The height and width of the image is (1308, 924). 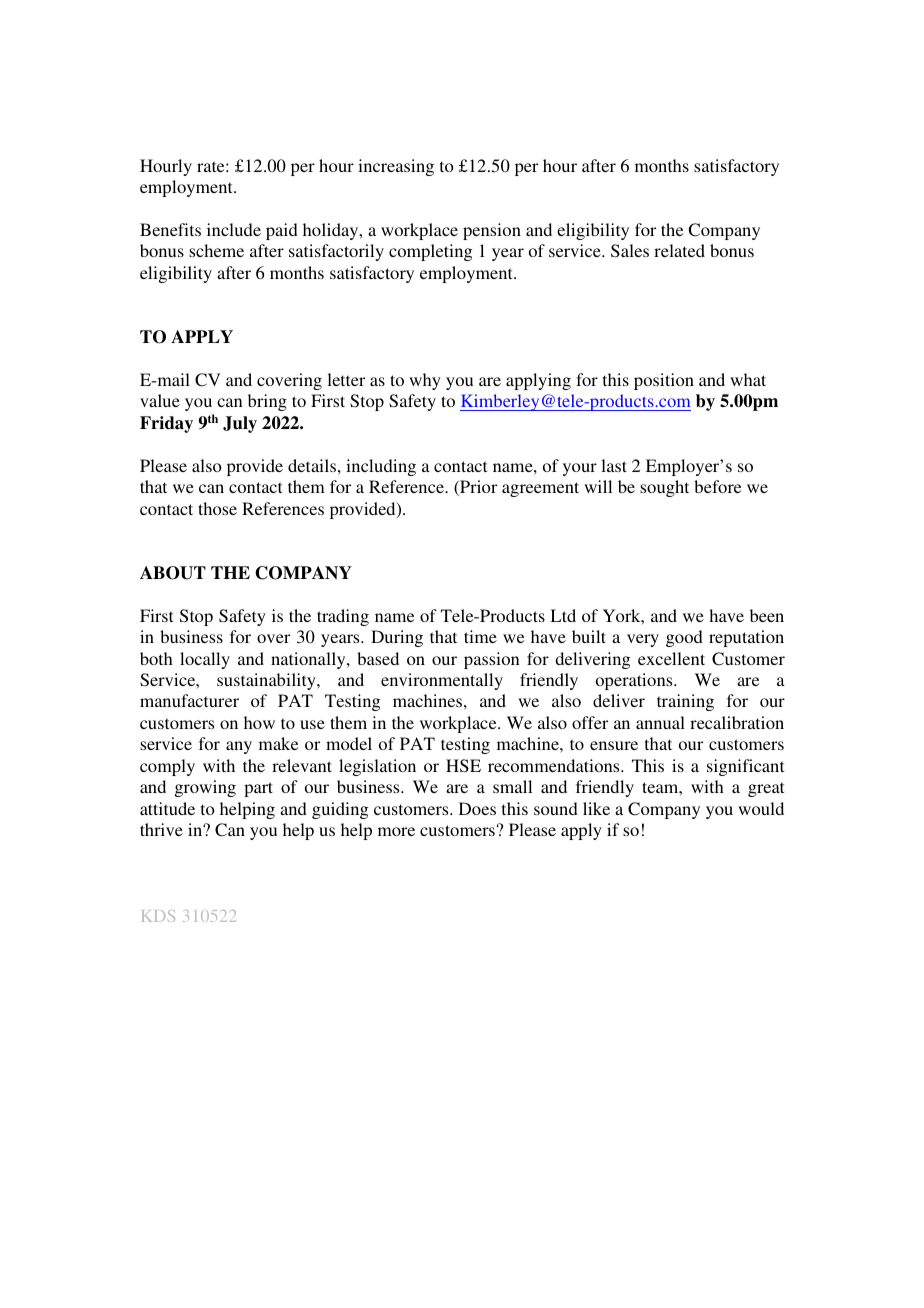 I want to click on would, so click(x=761, y=808).
